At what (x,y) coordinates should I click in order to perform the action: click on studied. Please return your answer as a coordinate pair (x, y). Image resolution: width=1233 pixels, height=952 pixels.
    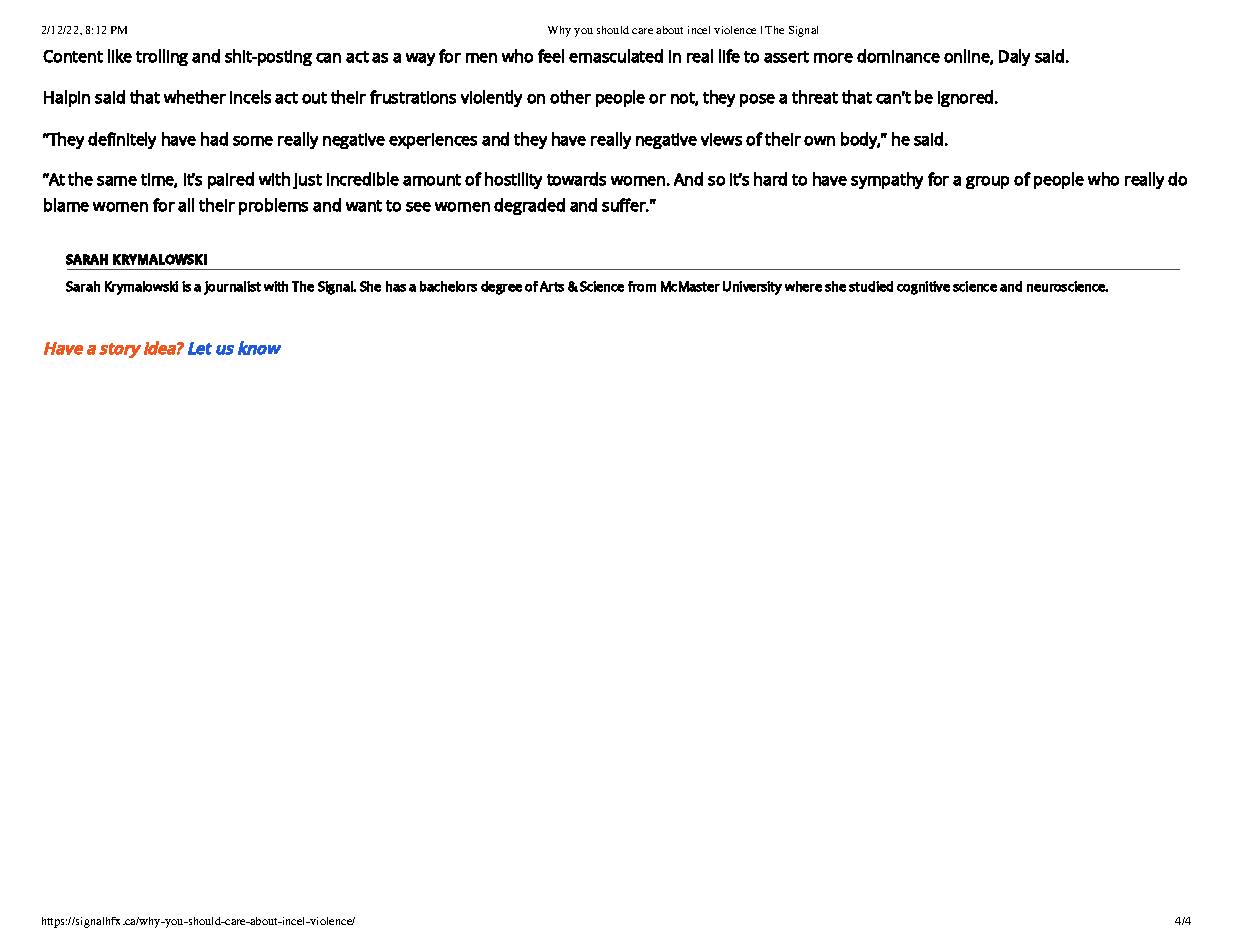
    Looking at the image, I should click on (871, 286).
